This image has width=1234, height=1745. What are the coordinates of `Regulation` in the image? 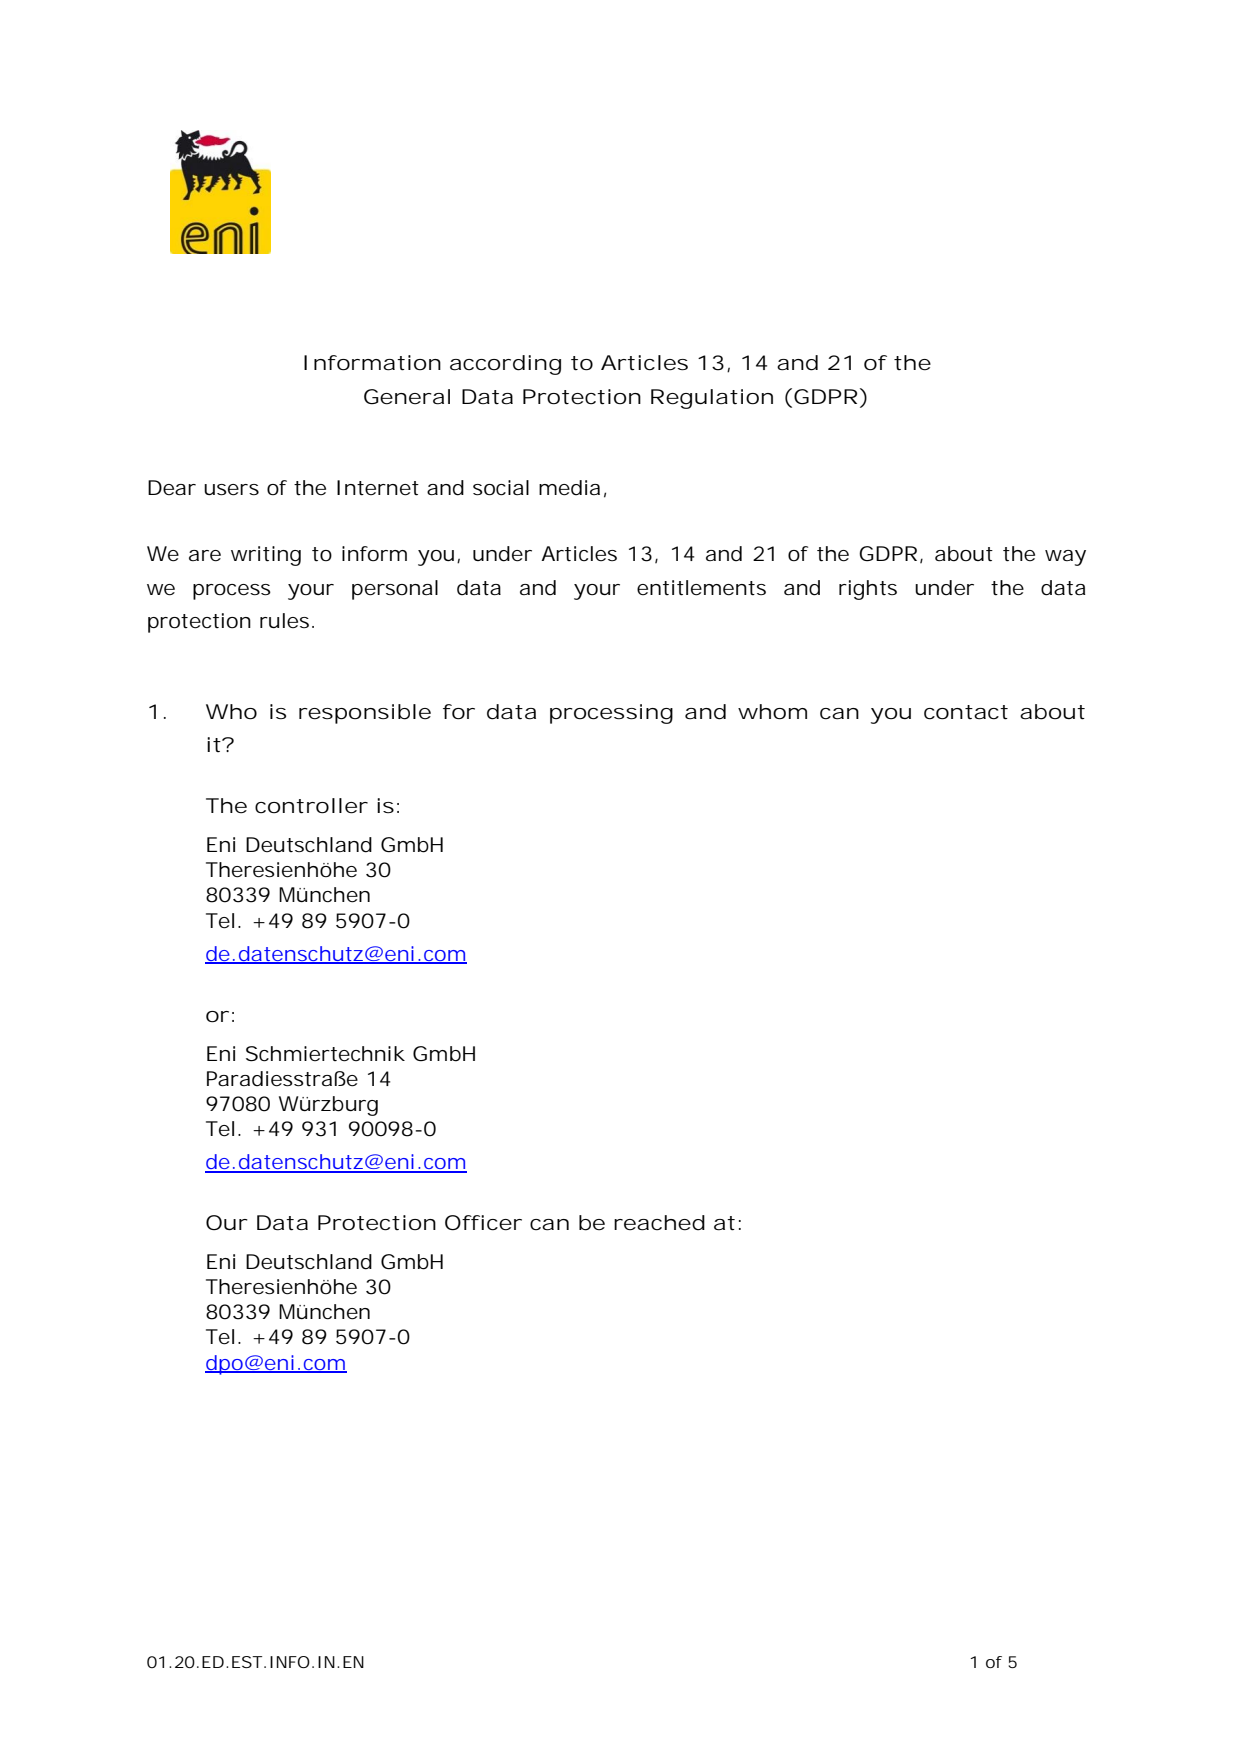 It's located at (712, 399).
